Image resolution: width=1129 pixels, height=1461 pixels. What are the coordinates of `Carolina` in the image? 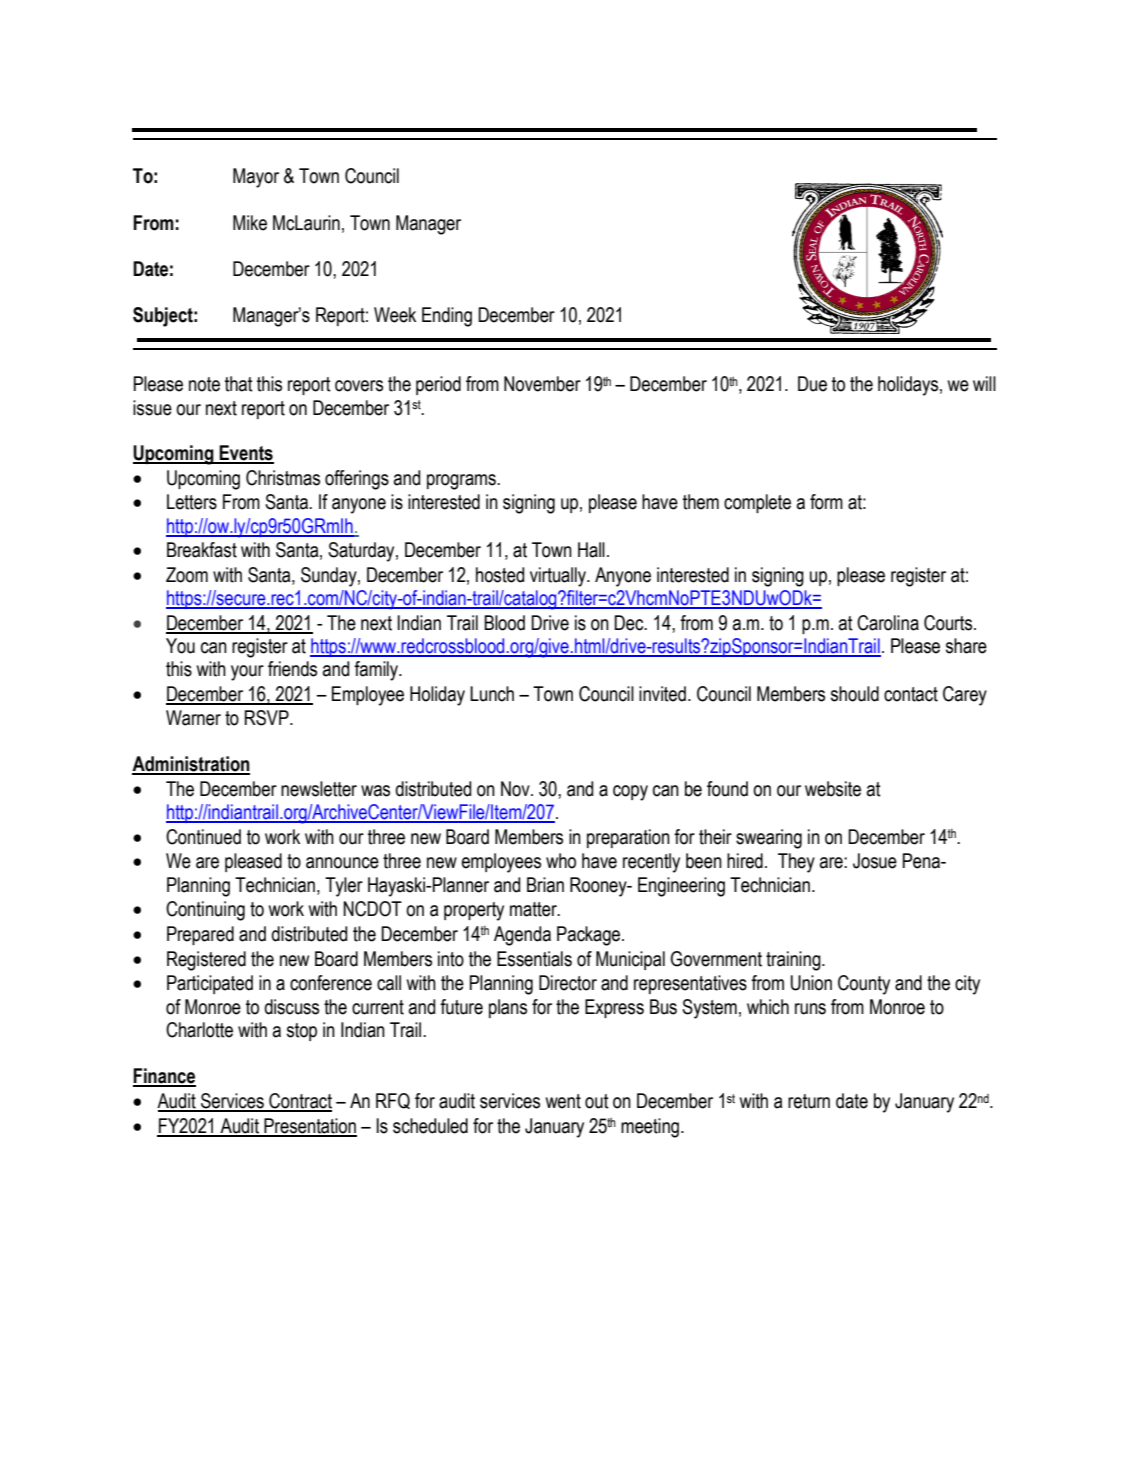 It's located at (888, 623).
